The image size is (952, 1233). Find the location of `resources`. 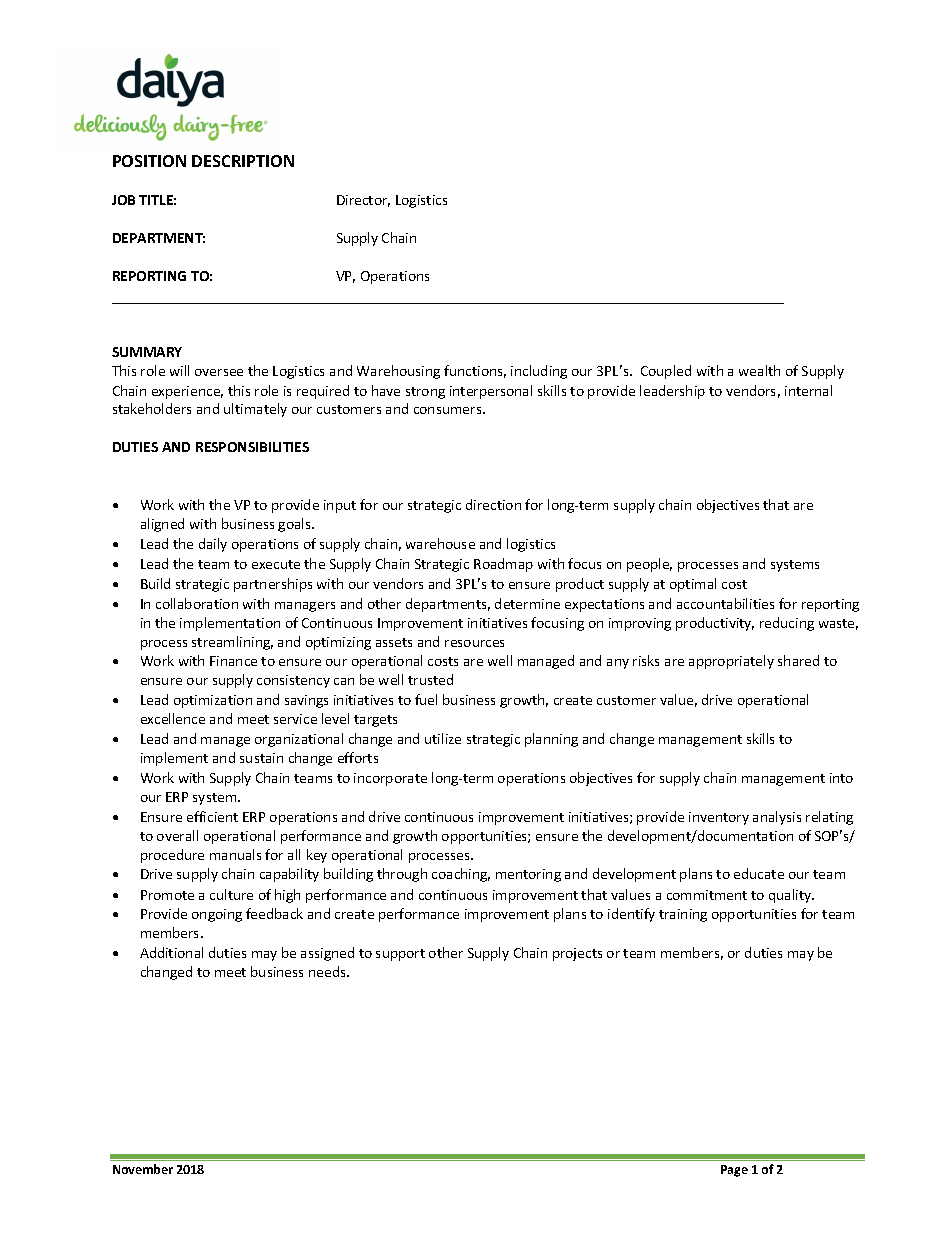

resources is located at coordinates (474, 643).
